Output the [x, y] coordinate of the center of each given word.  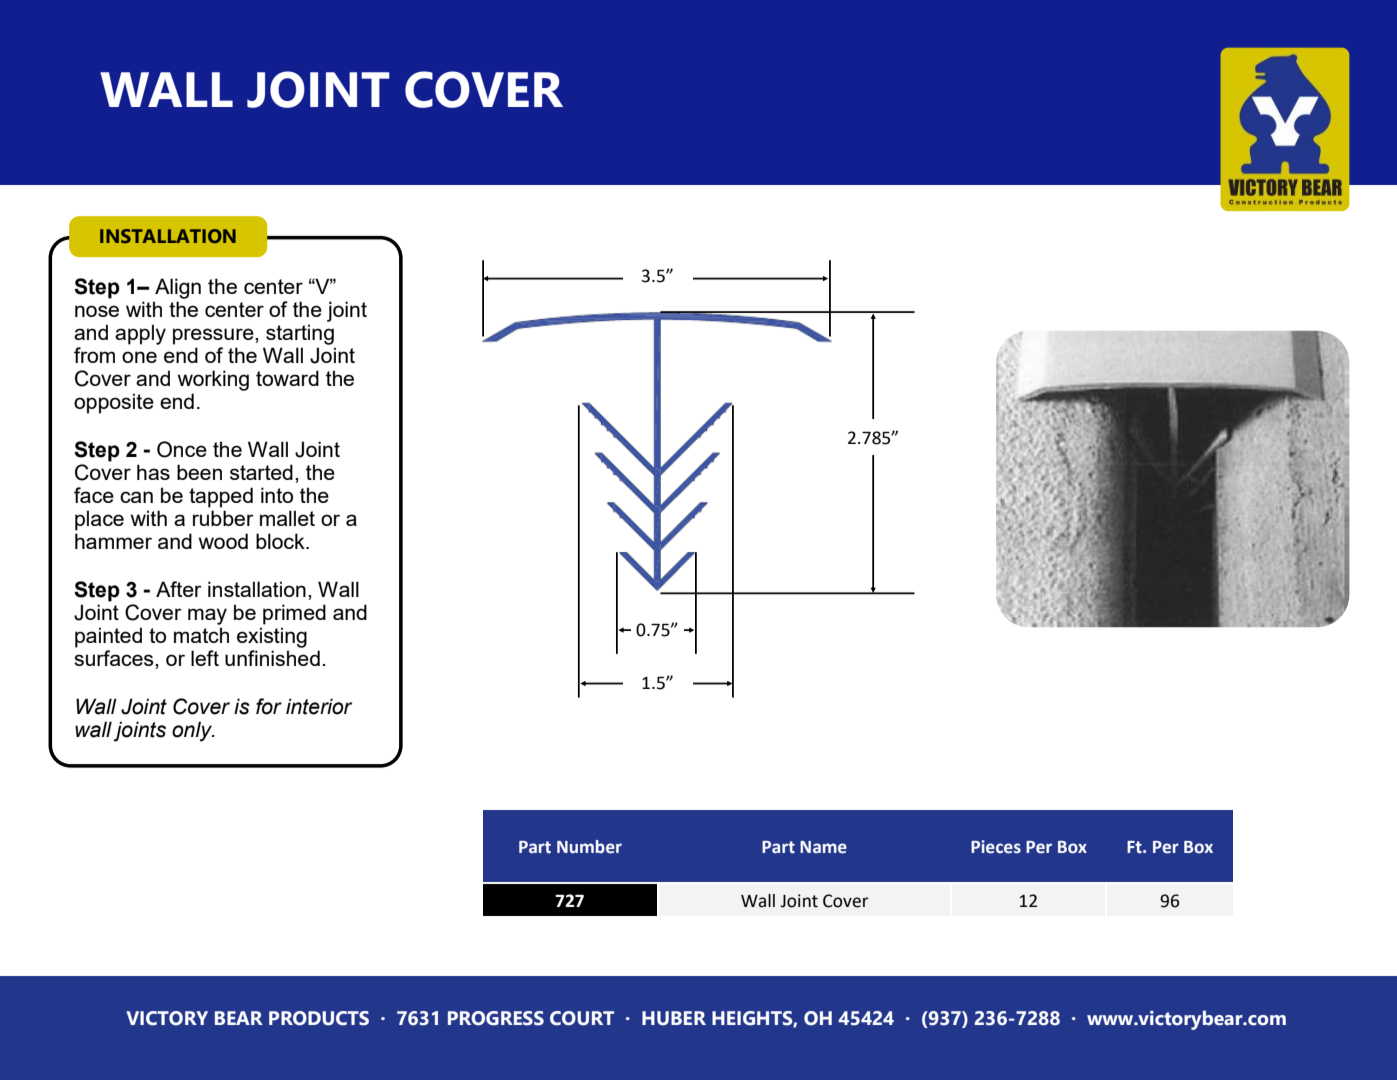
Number [589, 847]
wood [223, 541]
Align [178, 288]
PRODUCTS [319, 1018]
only [193, 731]
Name [823, 847]
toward [287, 378]
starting [300, 334]
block [281, 541]
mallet [287, 518]
